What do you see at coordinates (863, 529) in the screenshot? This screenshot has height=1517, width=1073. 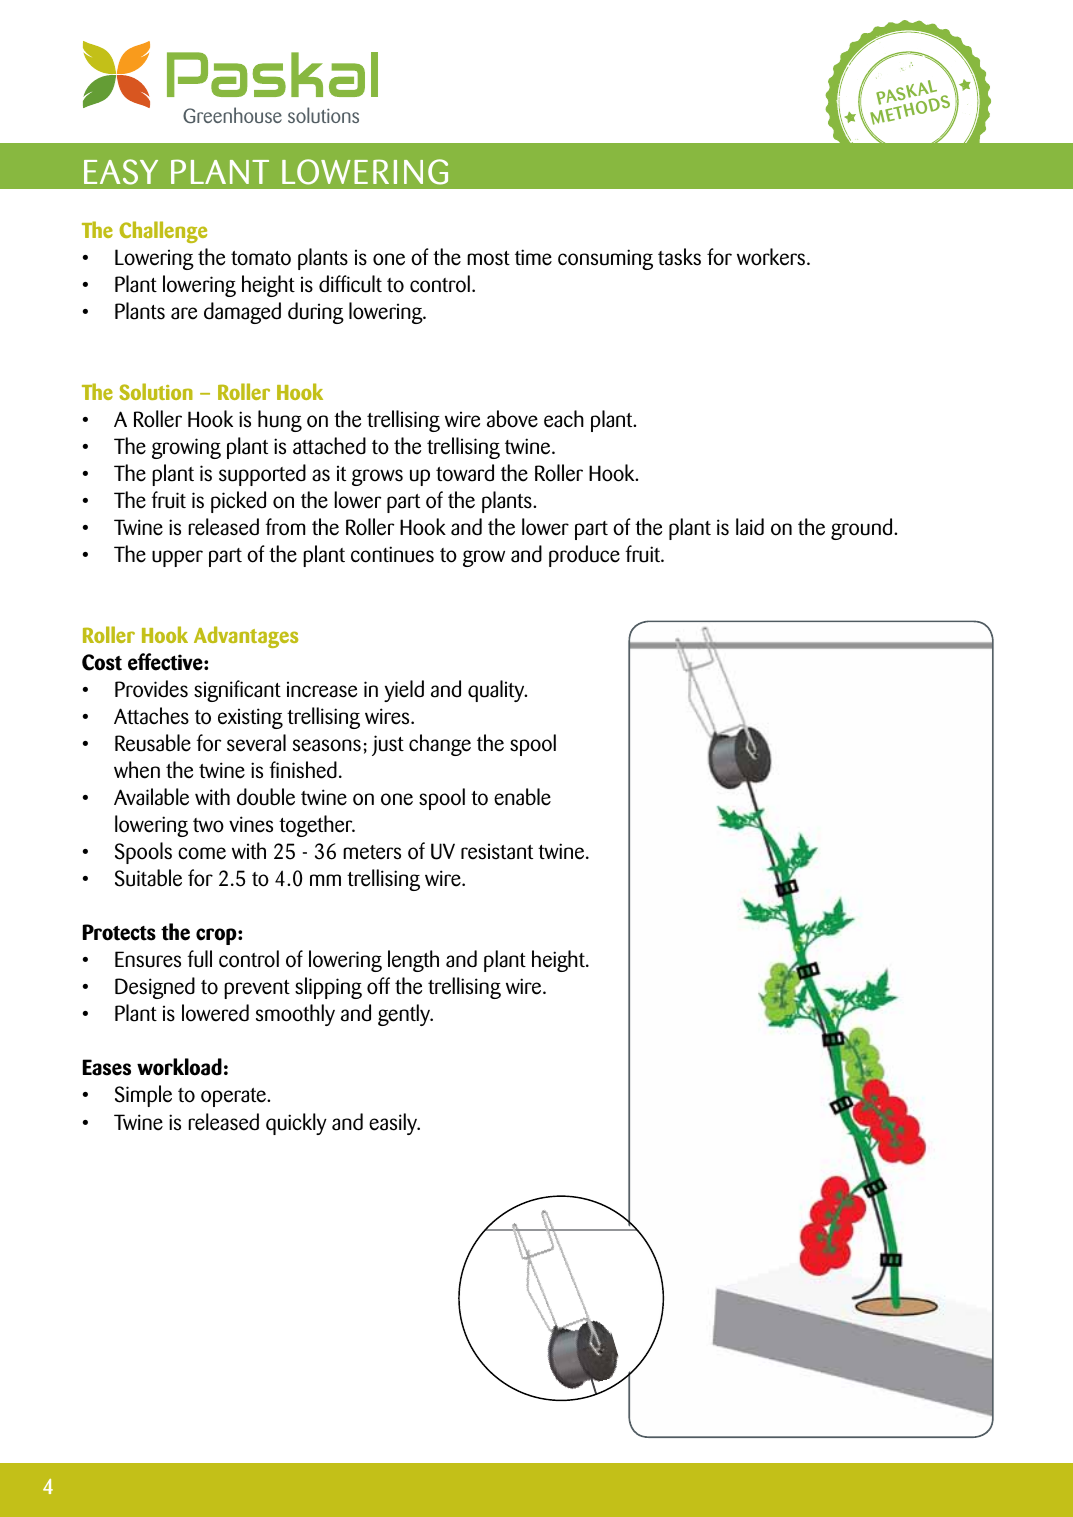 I see `ground` at bounding box center [863, 529].
